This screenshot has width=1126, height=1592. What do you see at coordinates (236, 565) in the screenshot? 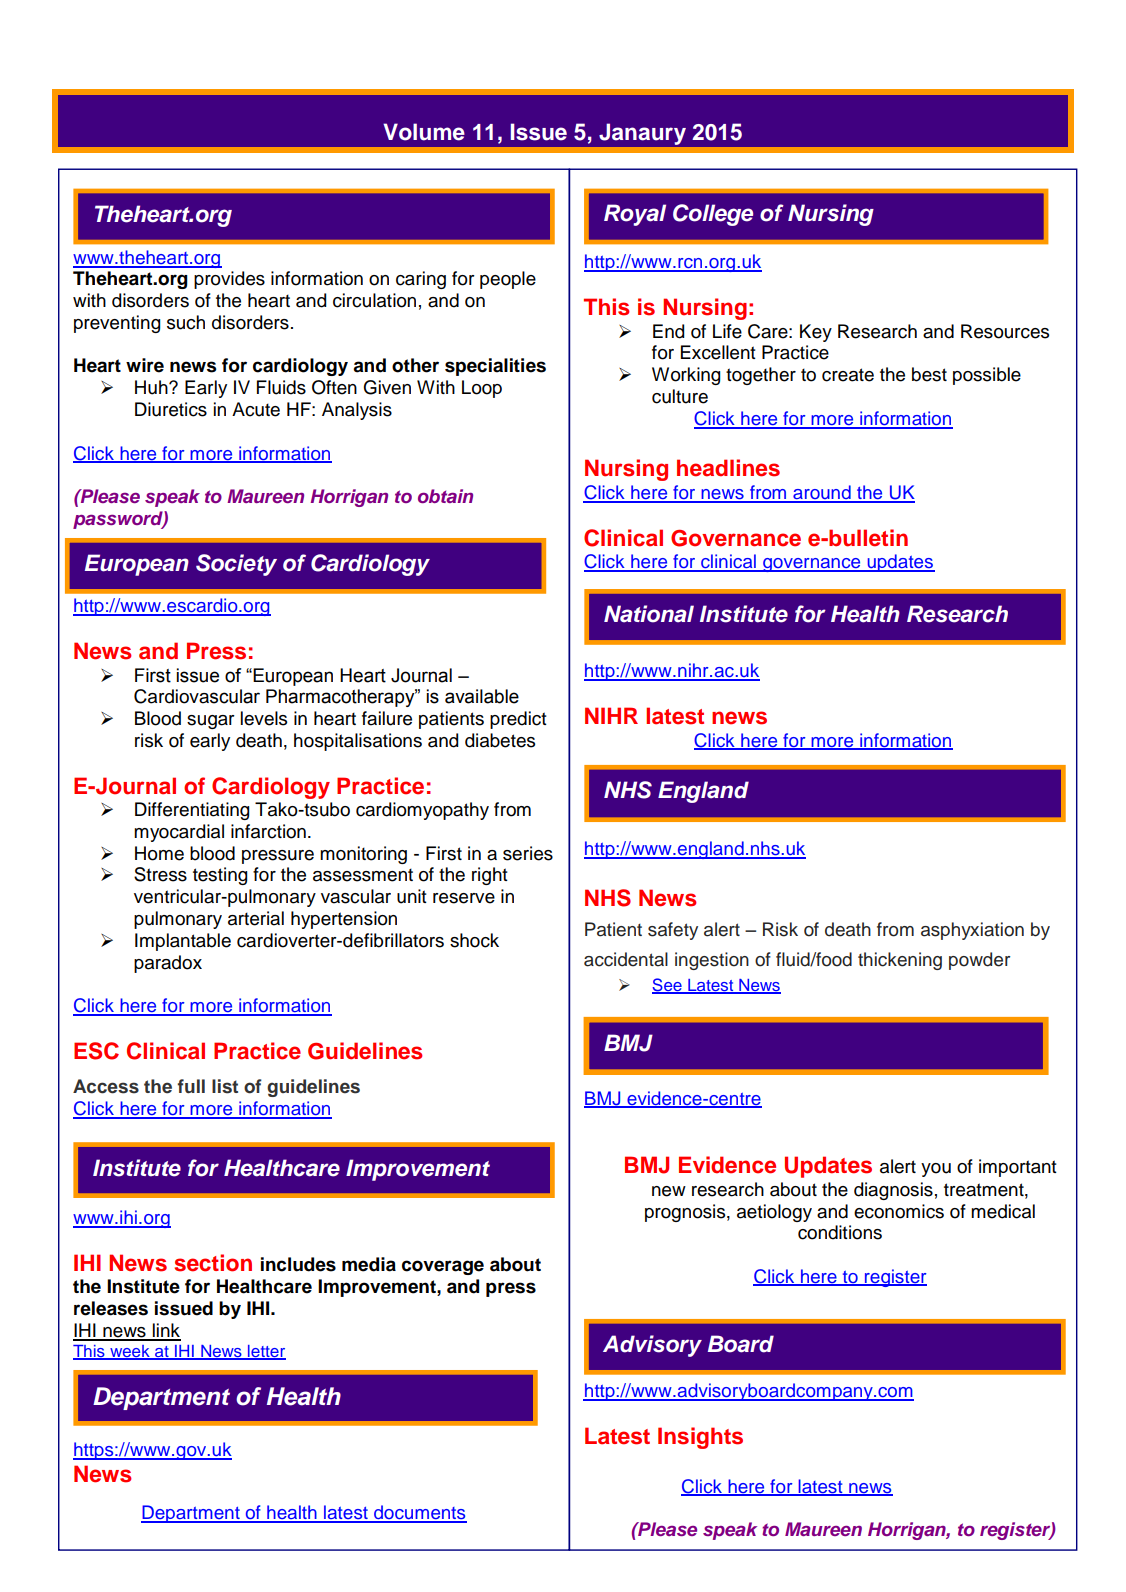
I see `Society` at bounding box center [236, 565].
